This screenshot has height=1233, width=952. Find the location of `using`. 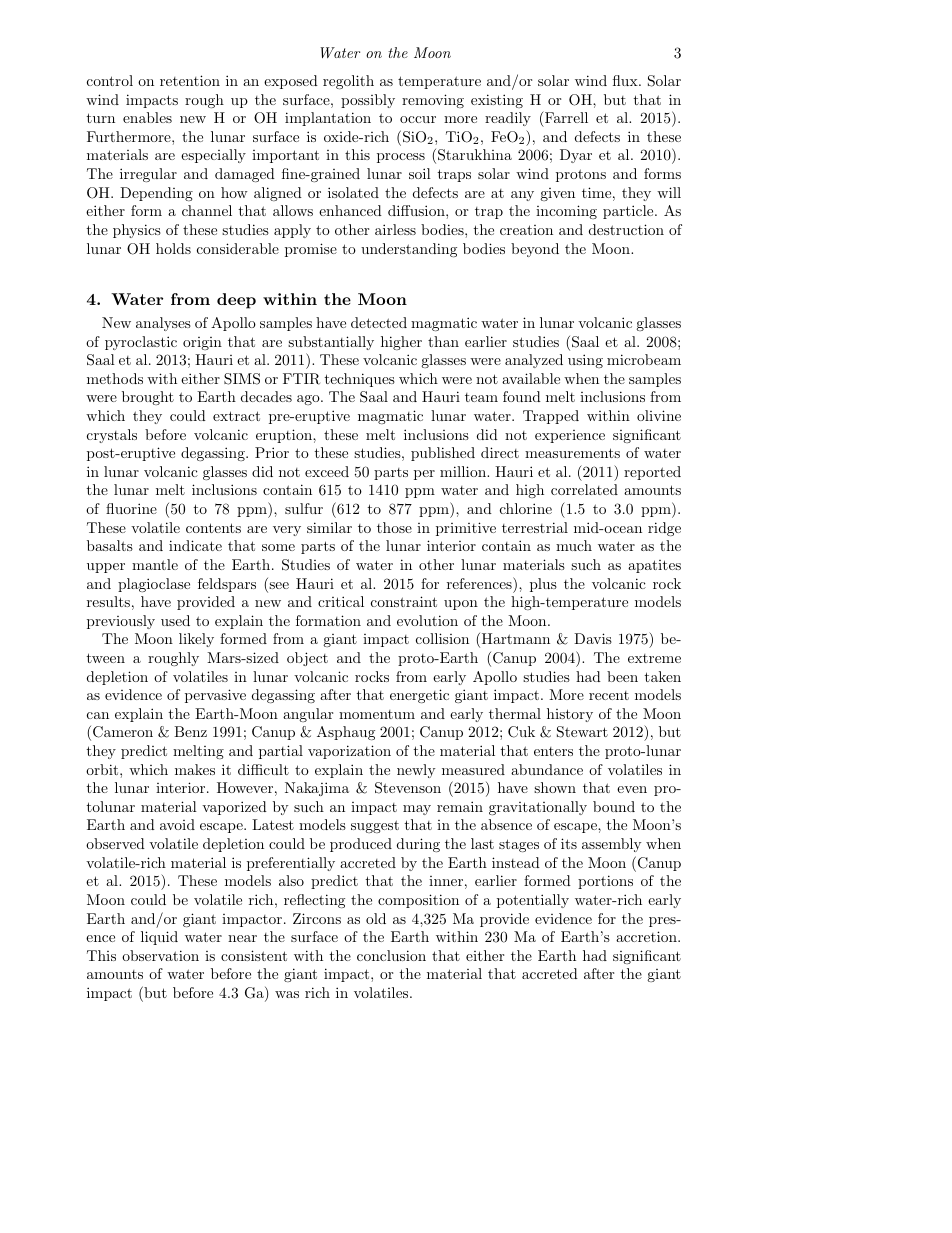

using is located at coordinates (585, 361).
